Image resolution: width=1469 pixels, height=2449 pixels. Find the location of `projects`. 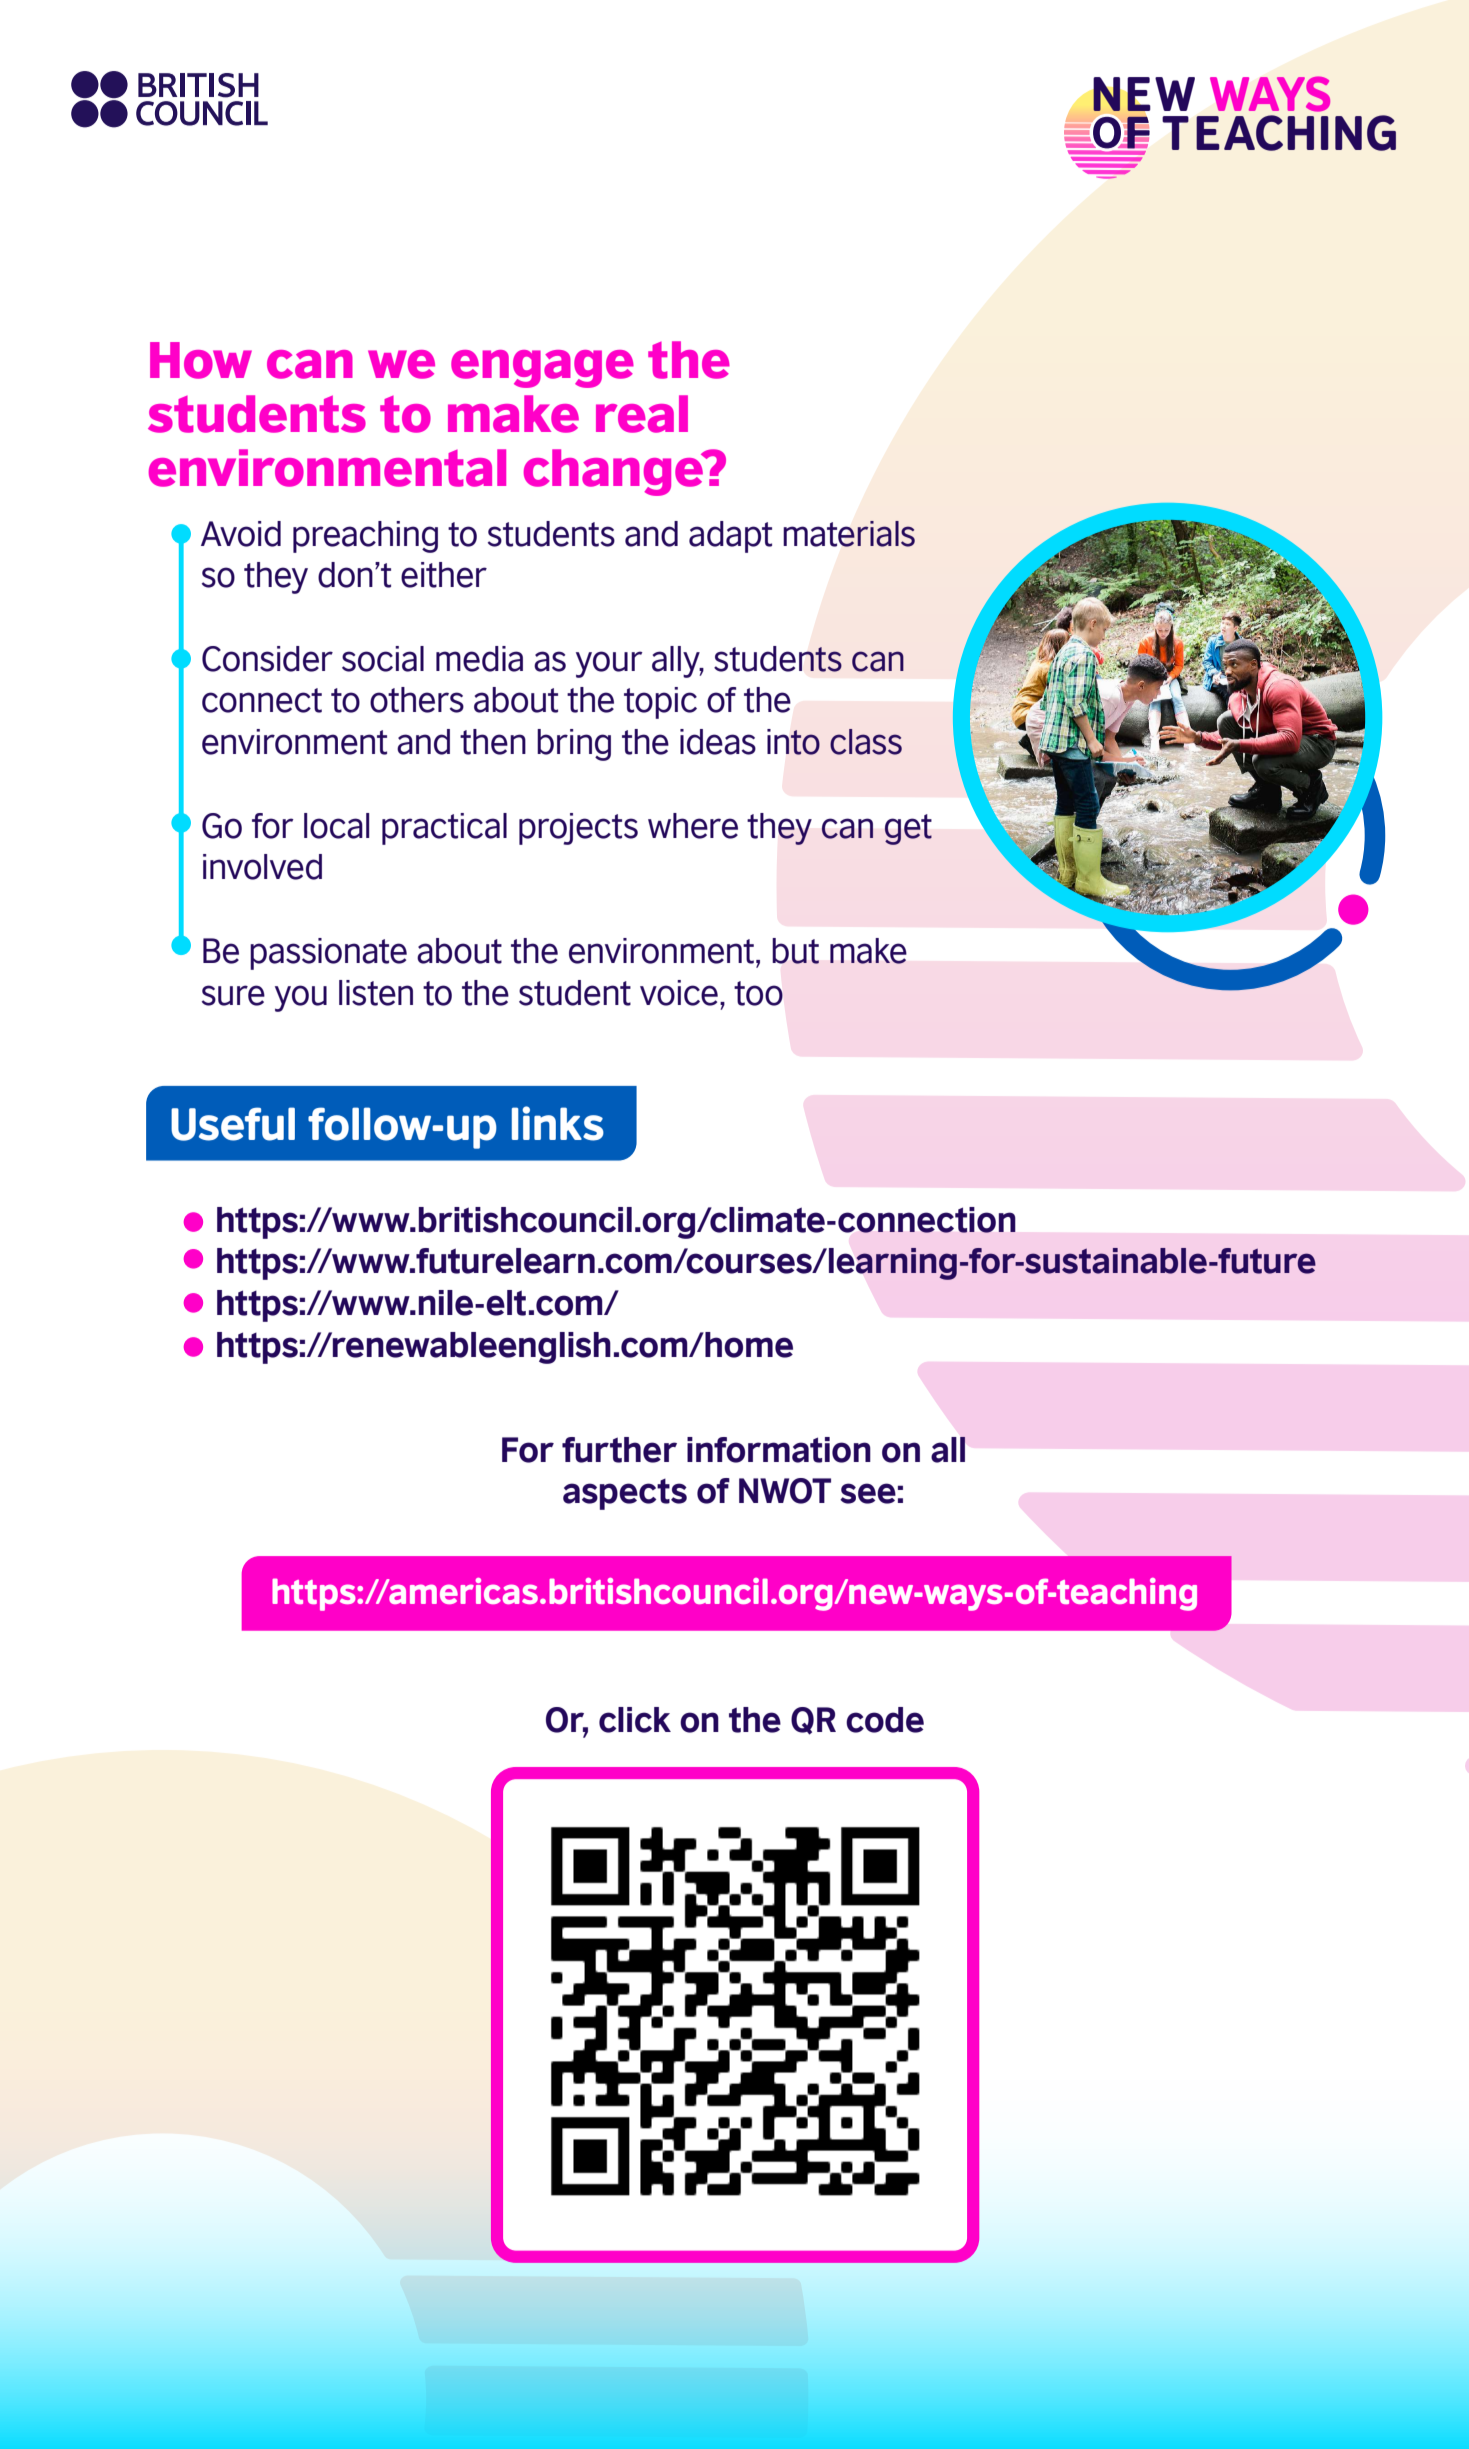

projects is located at coordinates (578, 829).
